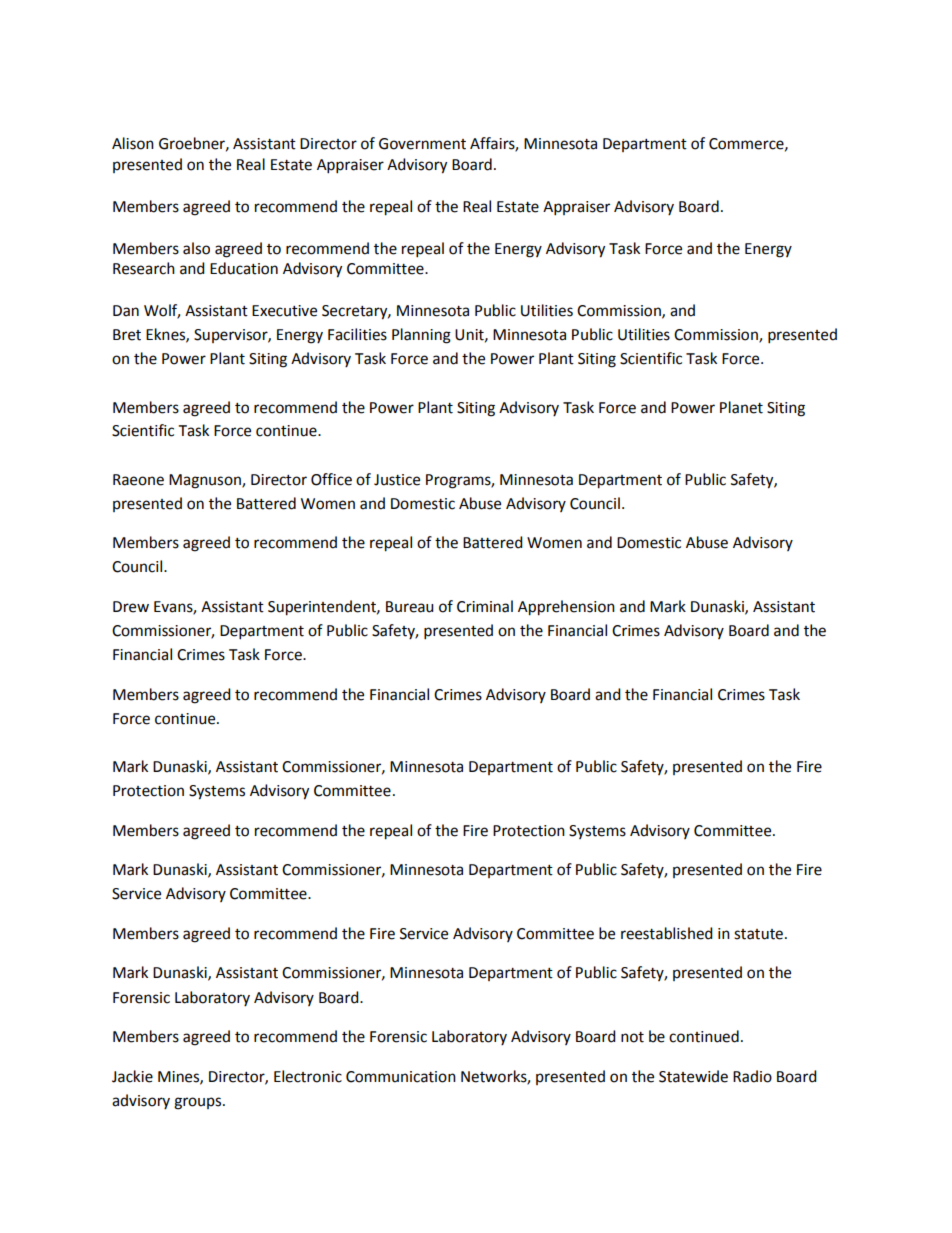 Image resolution: width=952 pixels, height=1233 pixels. What do you see at coordinates (401, 1077) in the page?
I see `Communication` at bounding box center [401, 1077].
